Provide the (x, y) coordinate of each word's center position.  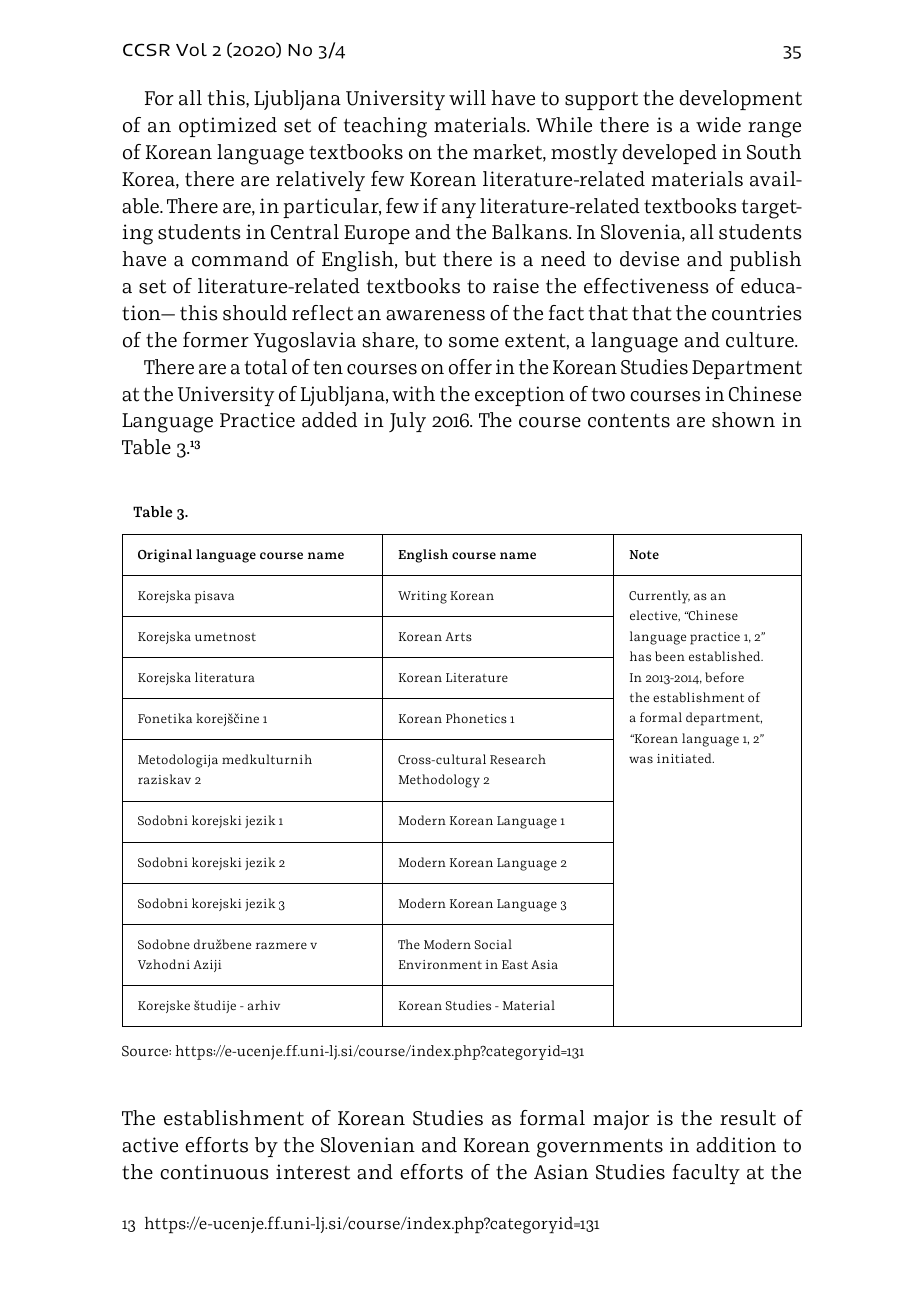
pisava (214, 597)
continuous (214, 1172)
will (467, 97)
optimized (228, 127)
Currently (659, 597)
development (740, 100)
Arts (458, 636)
